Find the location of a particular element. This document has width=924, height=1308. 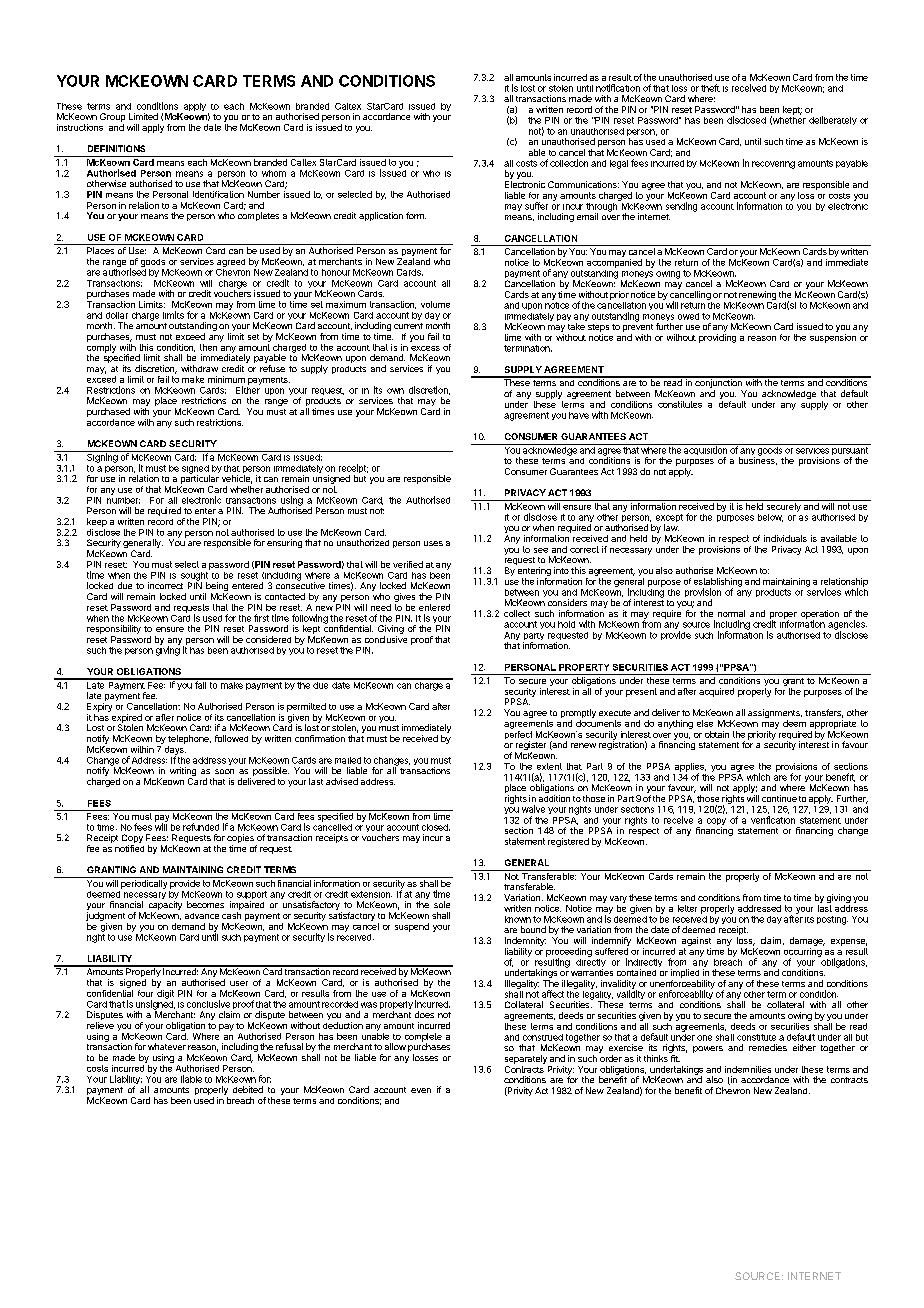

notified is located at coordinates (129, 848).
